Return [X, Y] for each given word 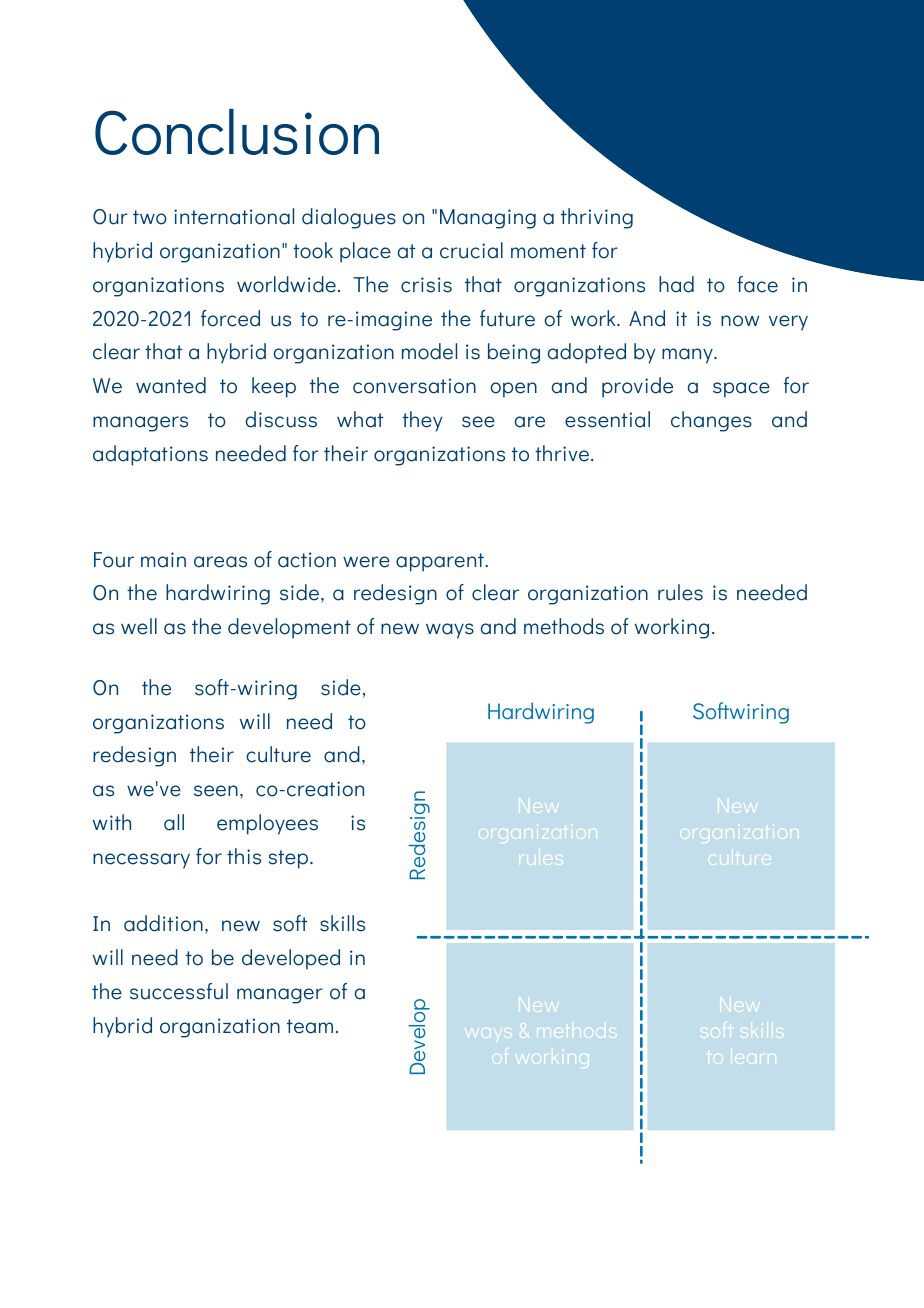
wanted [171, 385]
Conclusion [237, 132]
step [290, 859]
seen [216, 791]
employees [267, 824]
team [310, 1026]
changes [711, 421]
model [429, 351]
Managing [488, 219]
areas [220, 562]
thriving [597, 218]
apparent [441, 562]
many [688, 356]
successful [179, 991]
